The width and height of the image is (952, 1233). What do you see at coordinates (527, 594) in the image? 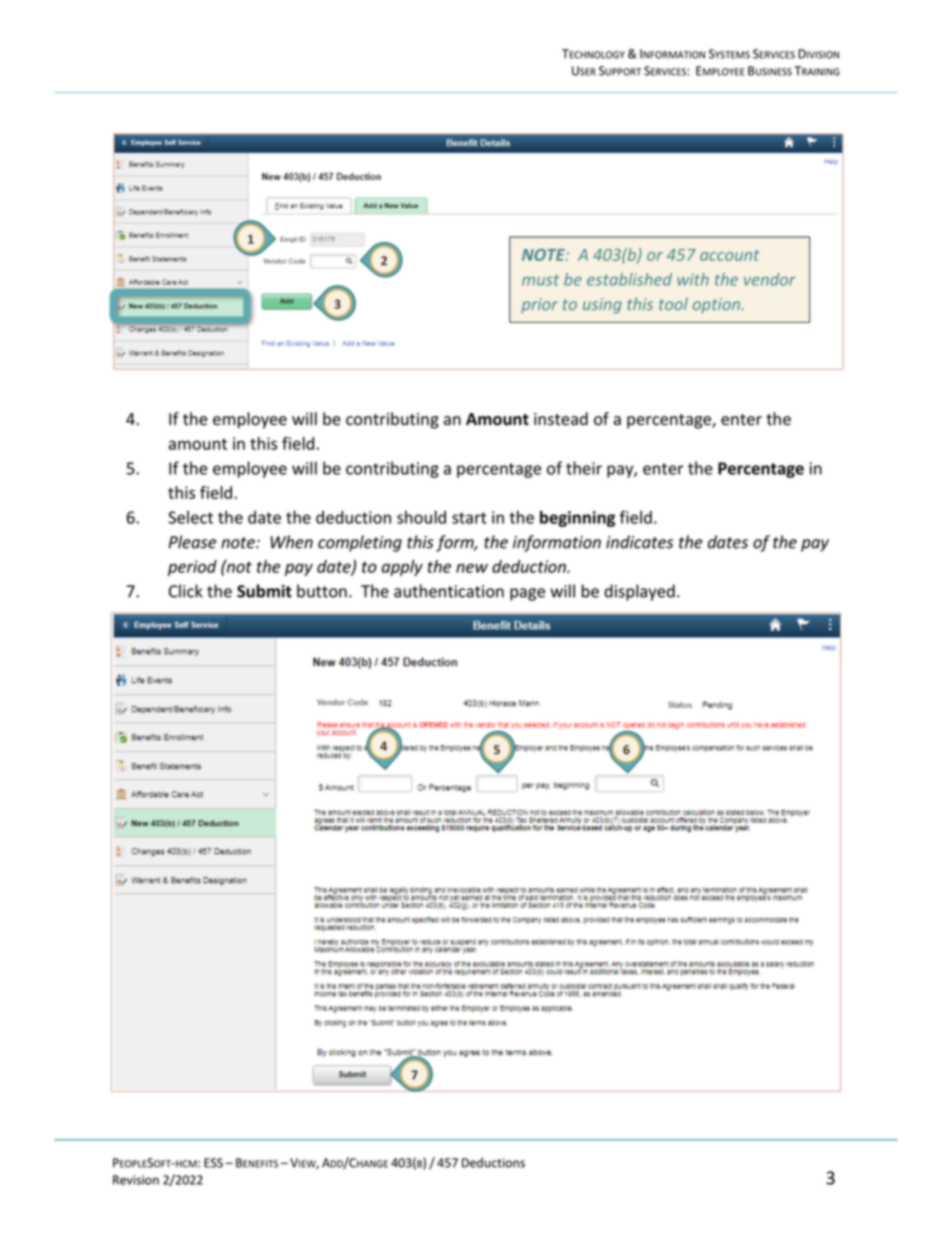
I see `page` at bounding box center [527, 594].
